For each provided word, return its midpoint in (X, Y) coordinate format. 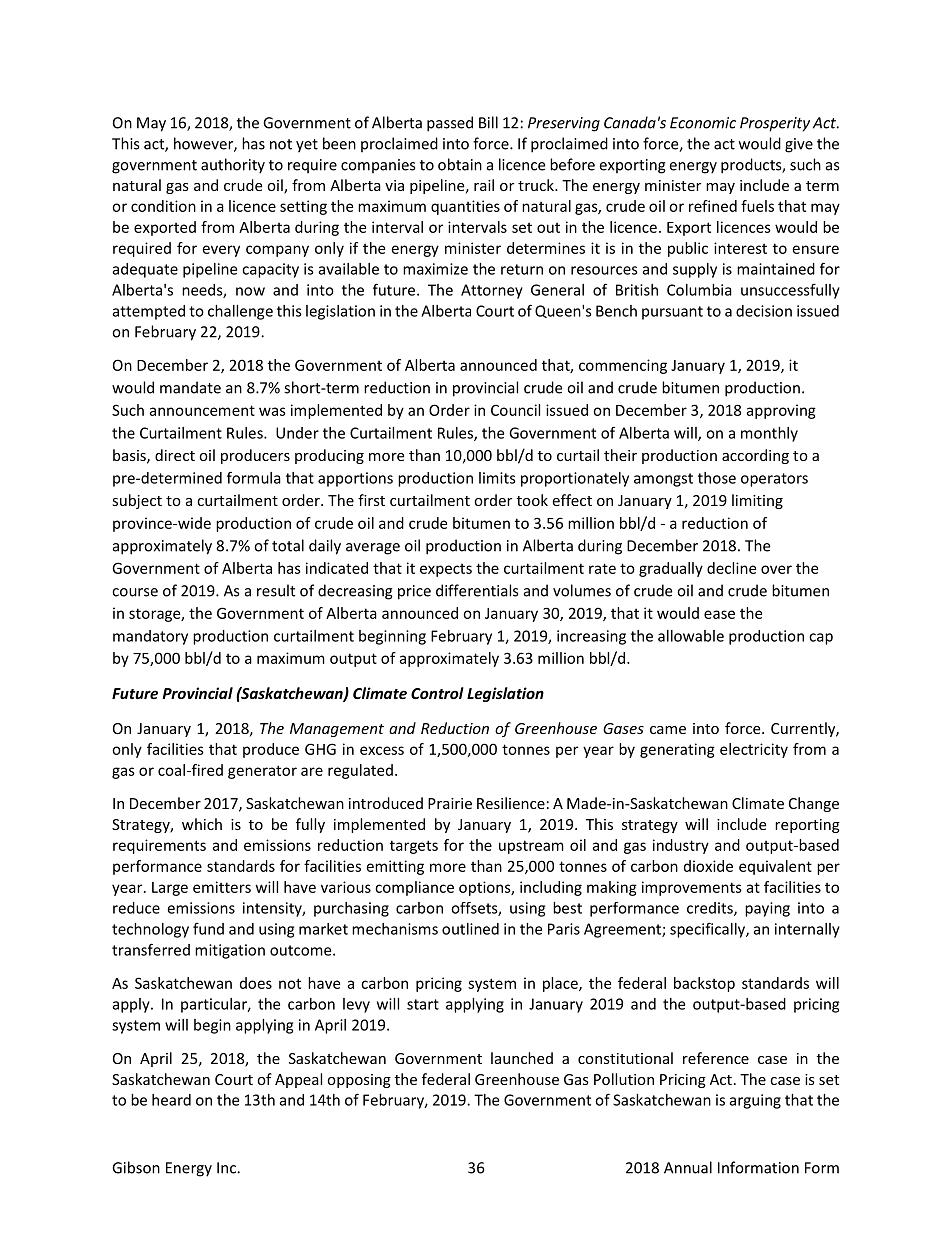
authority (233, 166)
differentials (477, 590)
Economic (703, 123)
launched (522, 1058)
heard (171, 1100)
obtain (460, 164)
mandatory (150, 637)
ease (719, 614)
